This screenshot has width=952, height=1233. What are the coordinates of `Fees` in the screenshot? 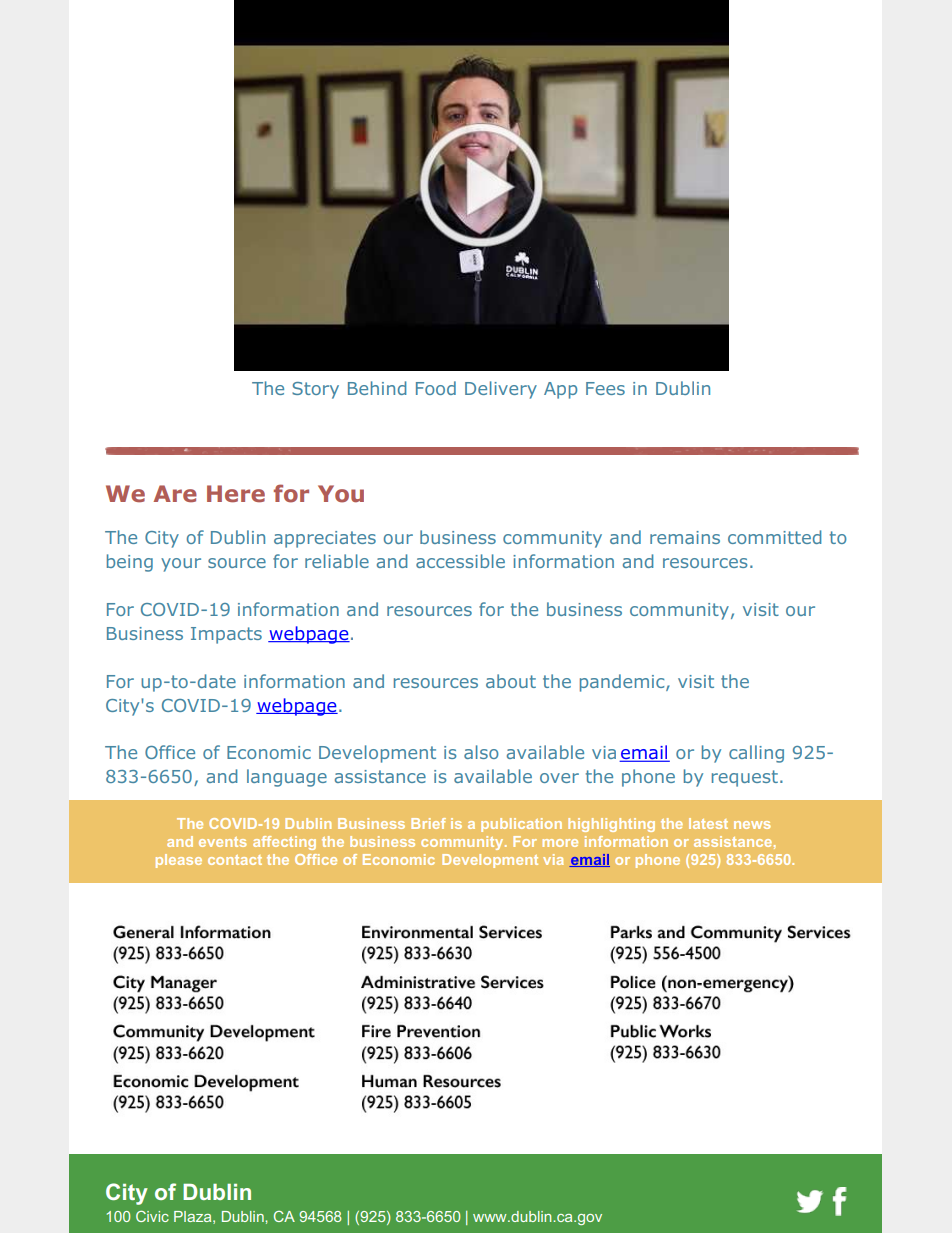 It's located at (605, 388).
